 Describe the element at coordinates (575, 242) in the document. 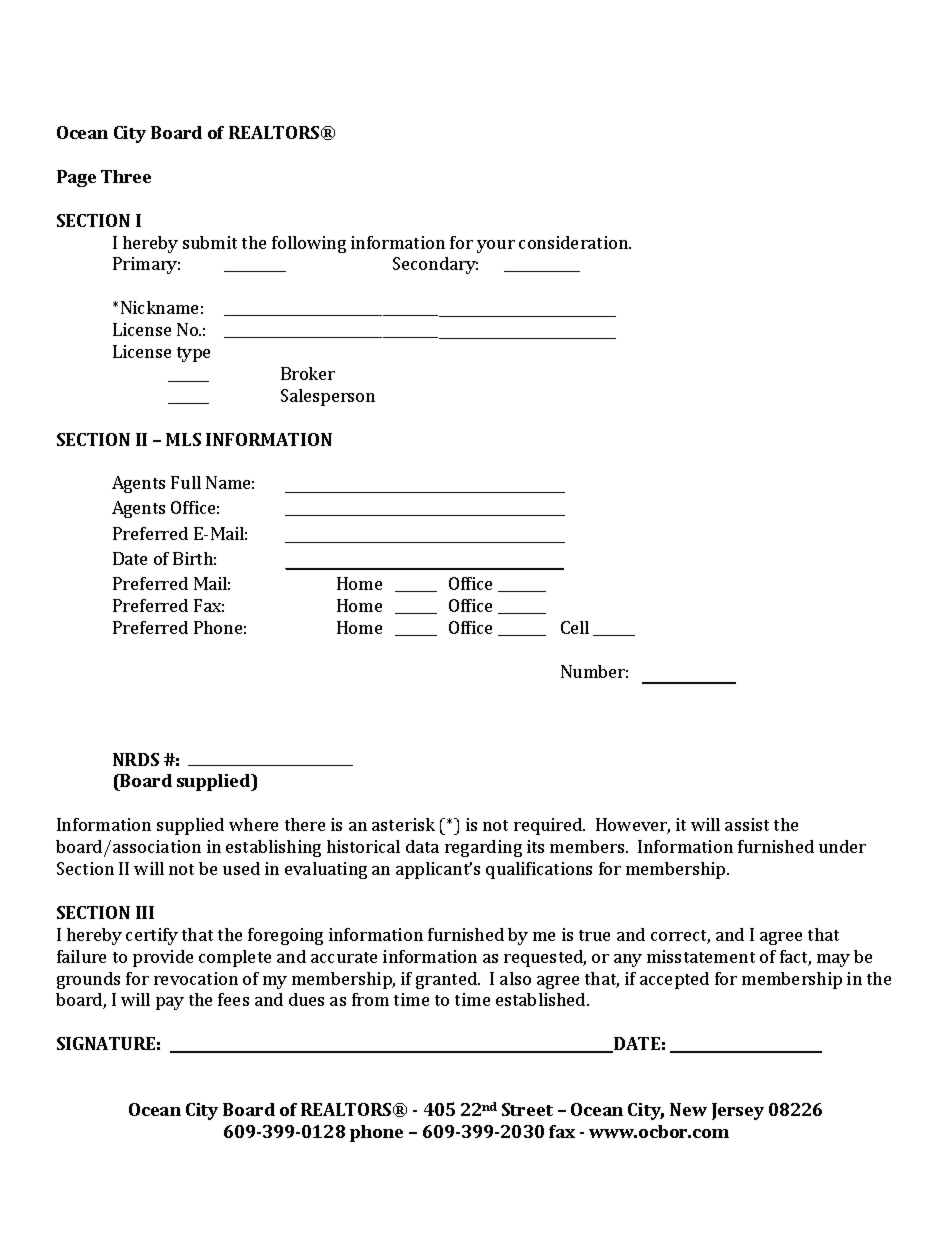

I see `consideration` at that location.
